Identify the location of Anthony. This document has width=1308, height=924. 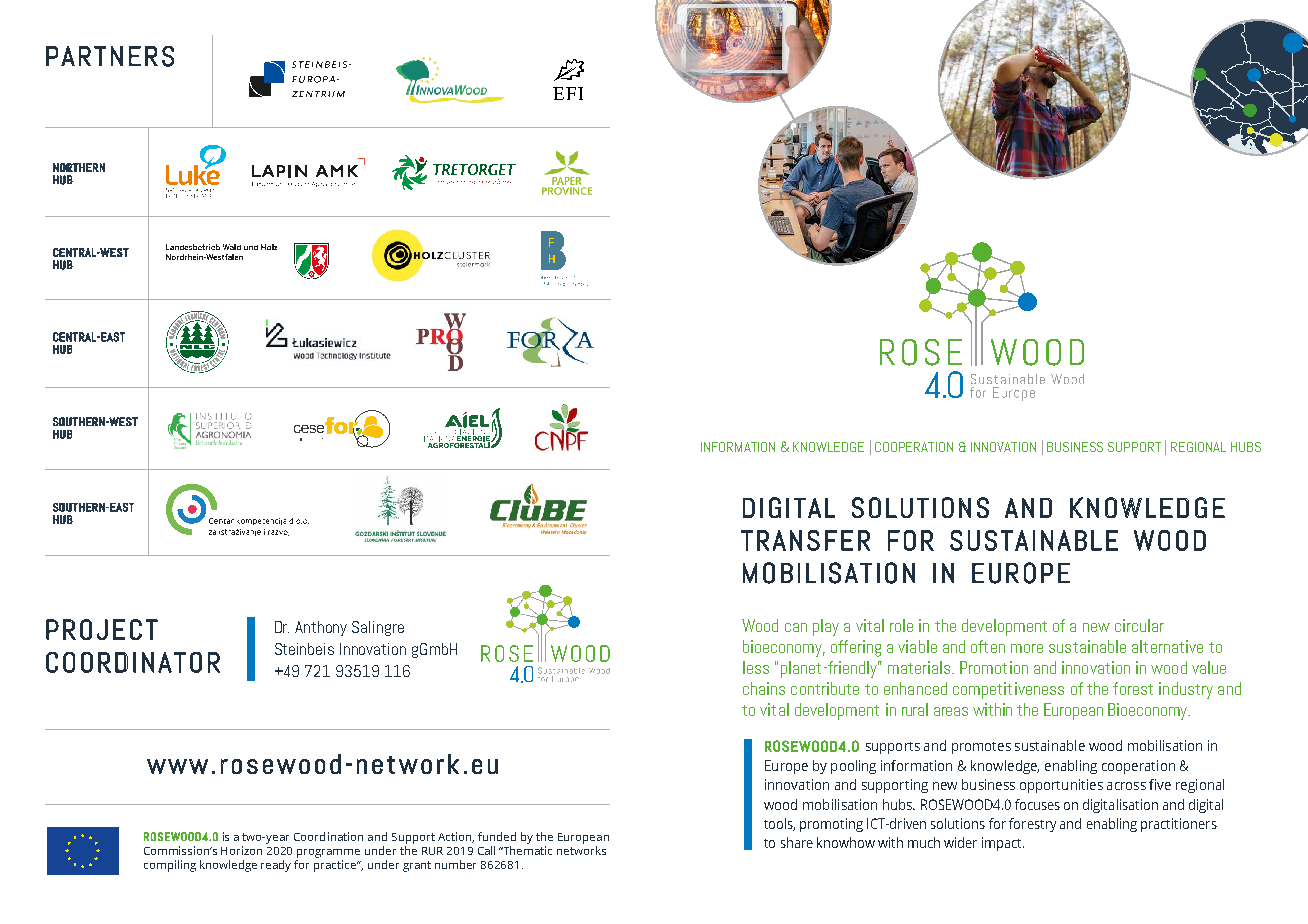
(321, 628).
